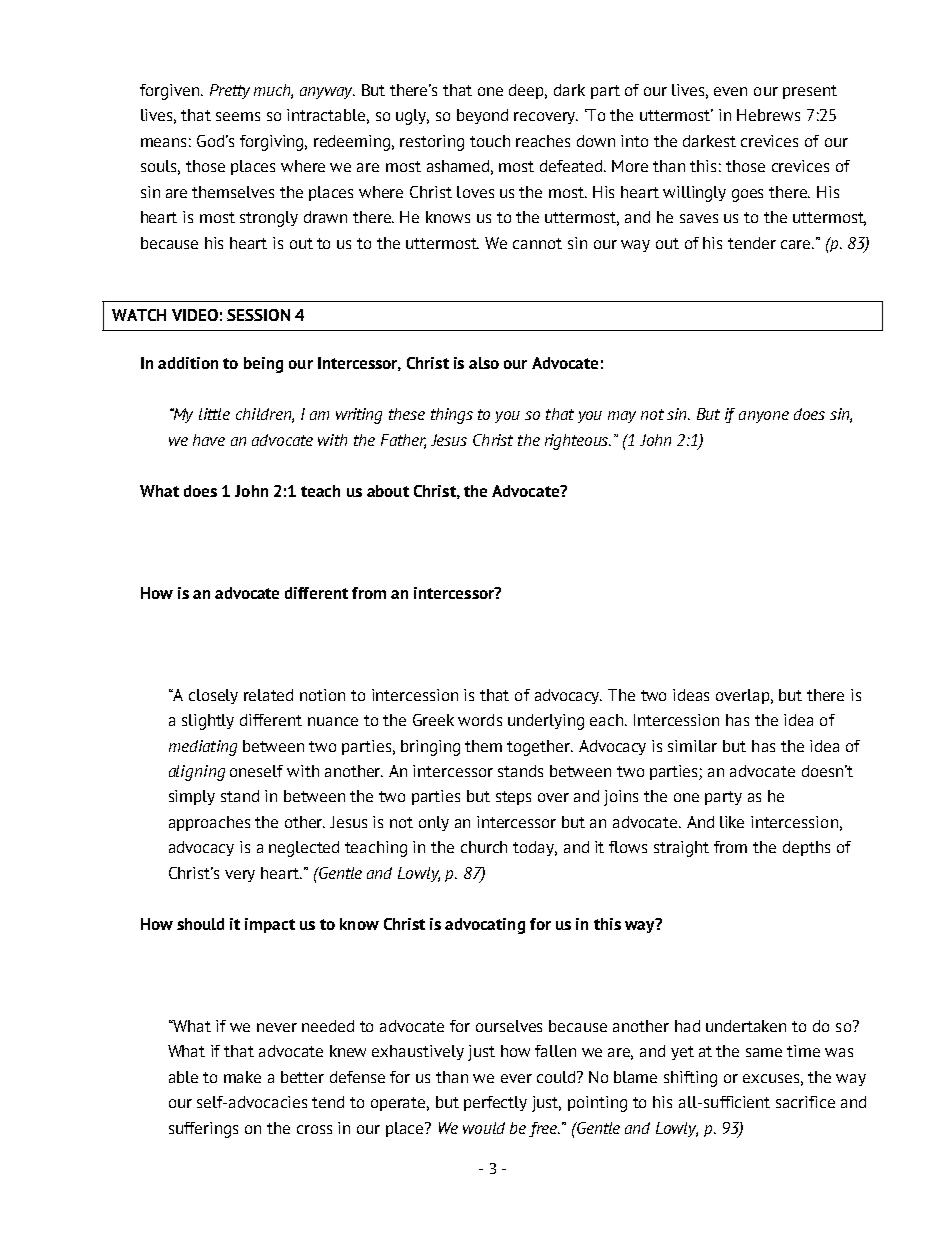 This screenshot has height=1233, width=952. I want to click on seems, so click(238, 116).
